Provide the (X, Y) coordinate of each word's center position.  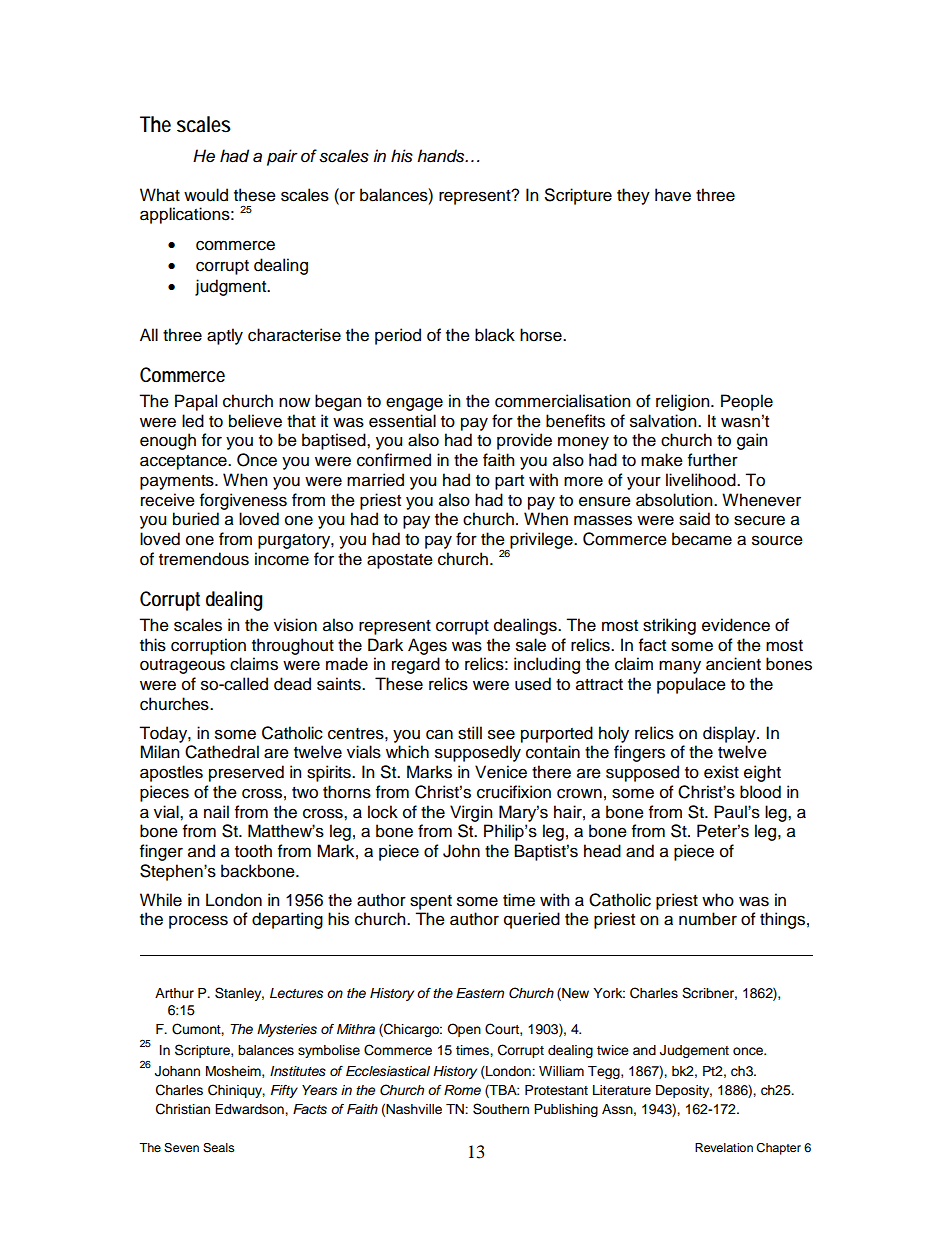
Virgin (471, 813)
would (206, 195)
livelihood (702, 480)
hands (442, 156)
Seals (218, 1148)
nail (216, 812)
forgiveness (243, 501)
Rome (462, 1090)
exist (721, 772)
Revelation (724, 1147)
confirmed (394, 460)
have (673, 195)
